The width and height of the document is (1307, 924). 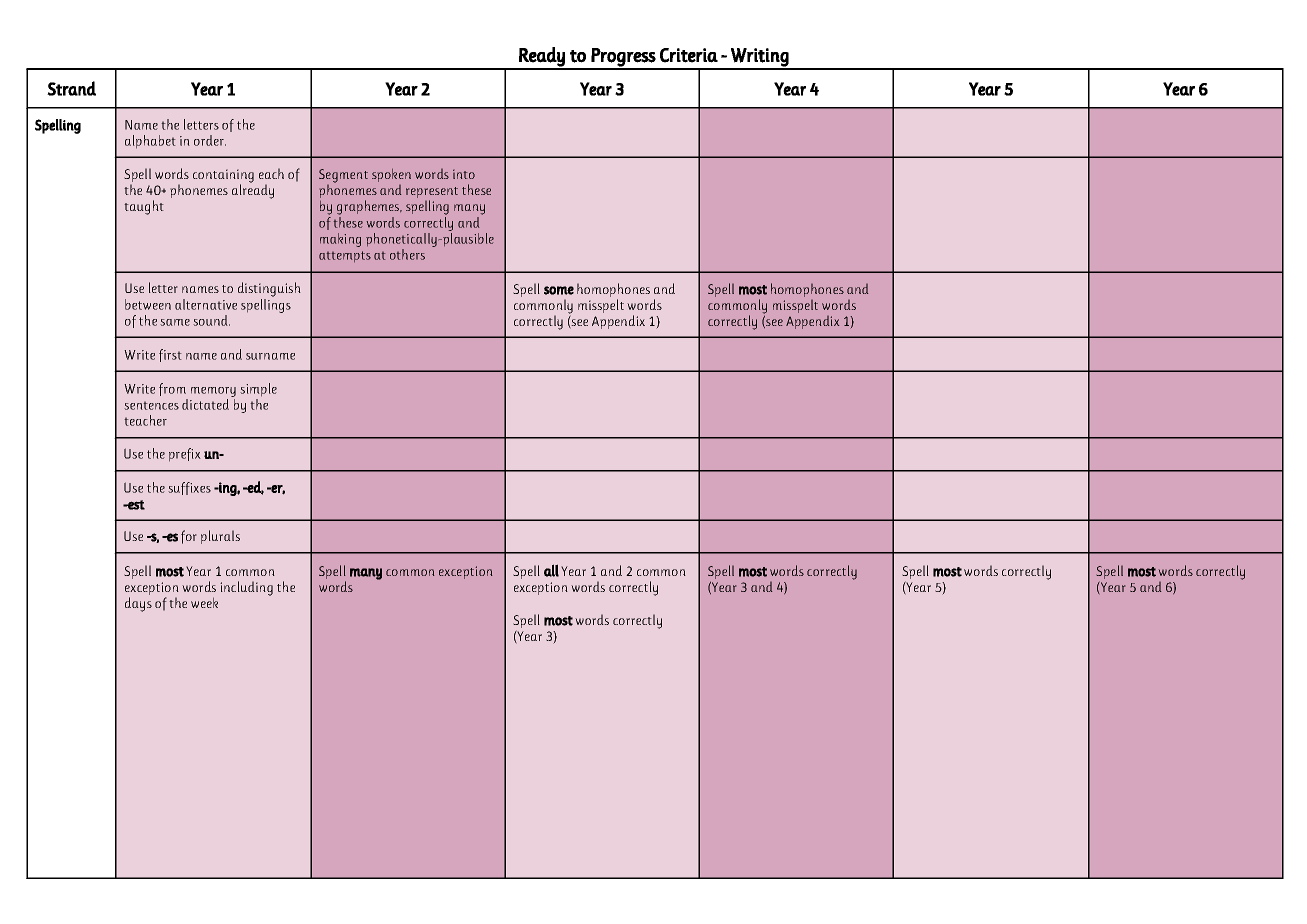 What do you see at coordinates (246, 588) in the document?
I see `including` at bounding box center [246, 588].
